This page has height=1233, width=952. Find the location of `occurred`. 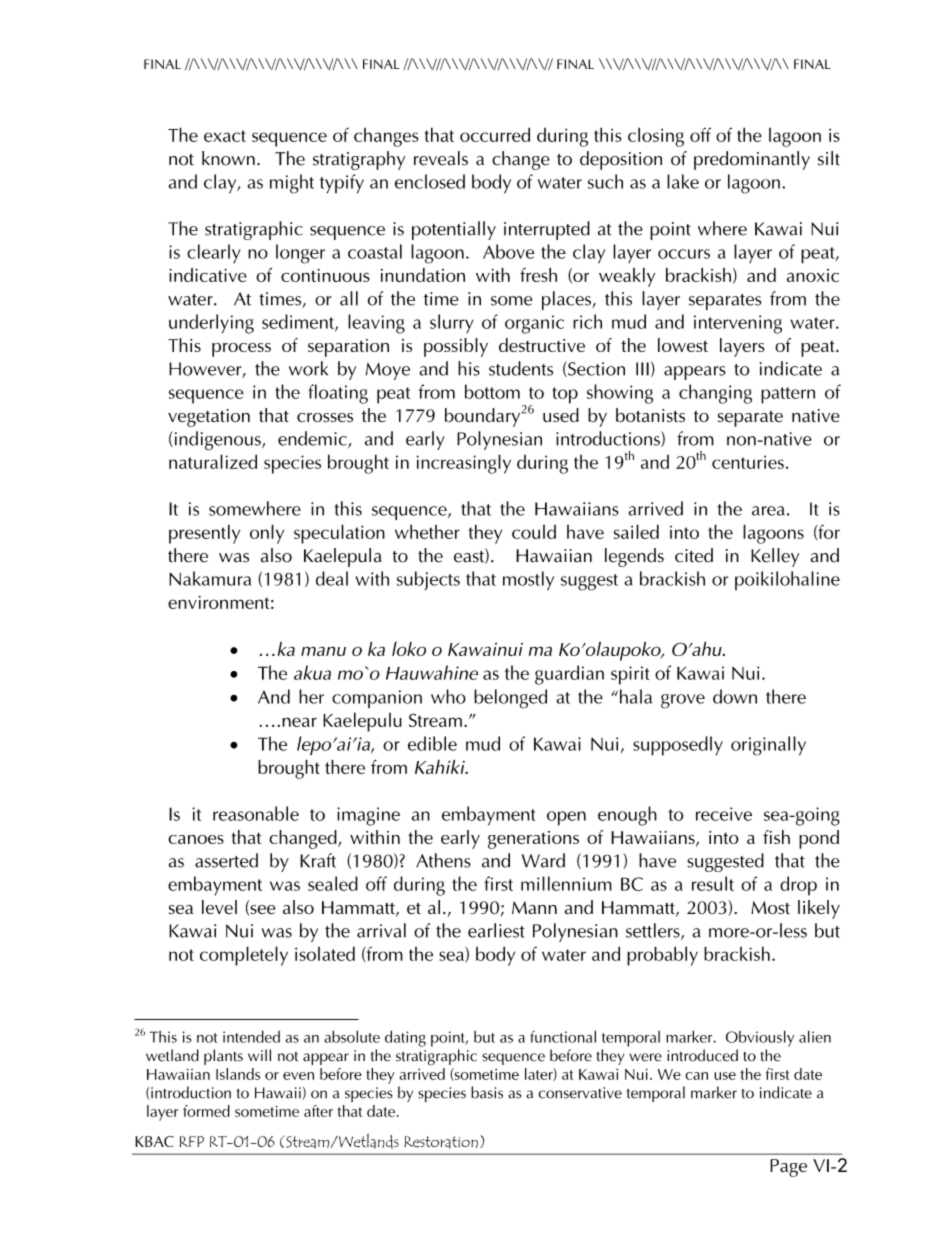

occurred is located at coordinates (495, 134).
